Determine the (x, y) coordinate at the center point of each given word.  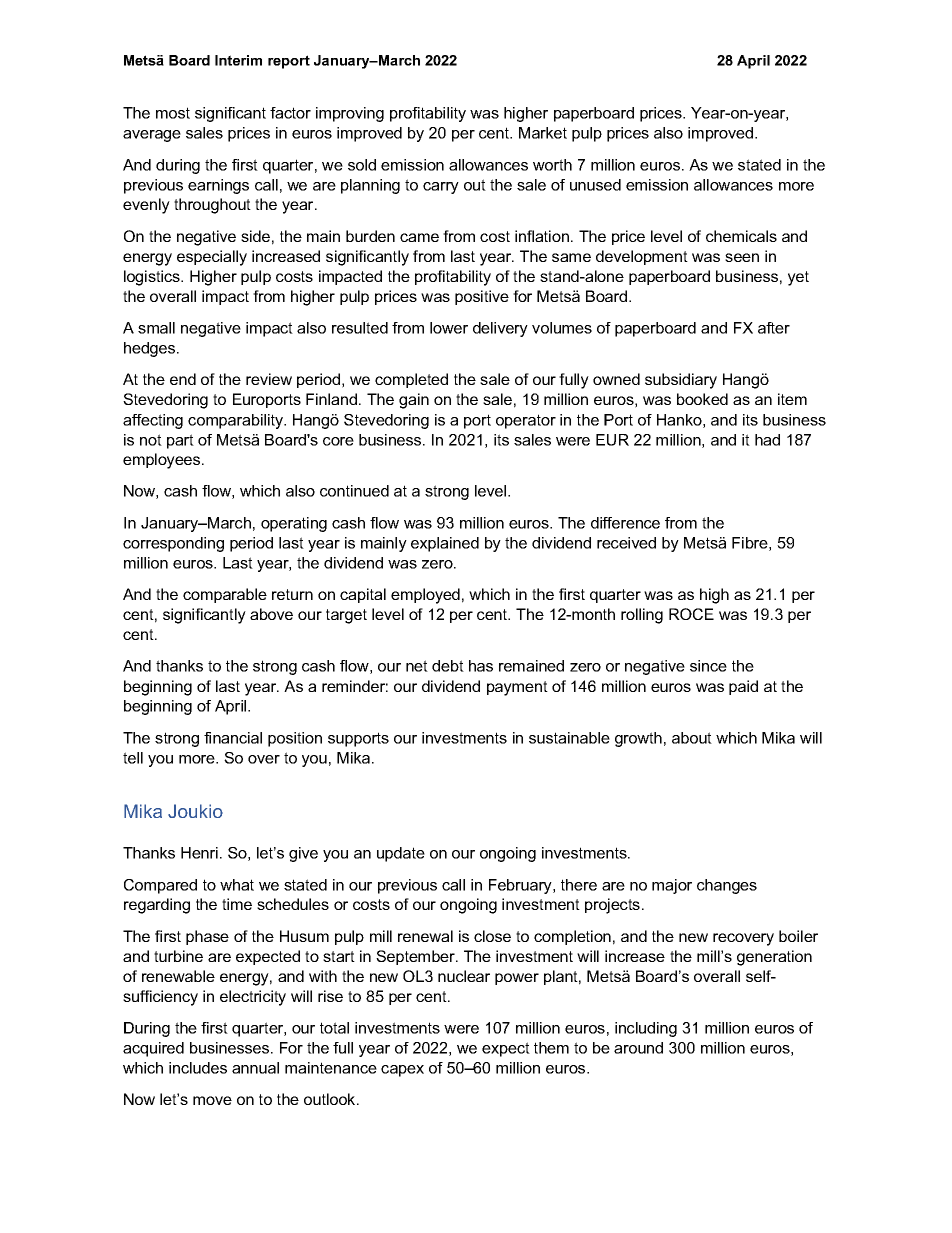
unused (595, 185)
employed (425, 596)
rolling (642, 616)
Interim (238, 60)
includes (198, 1068)
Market (543, 133)
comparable (225, 595)
